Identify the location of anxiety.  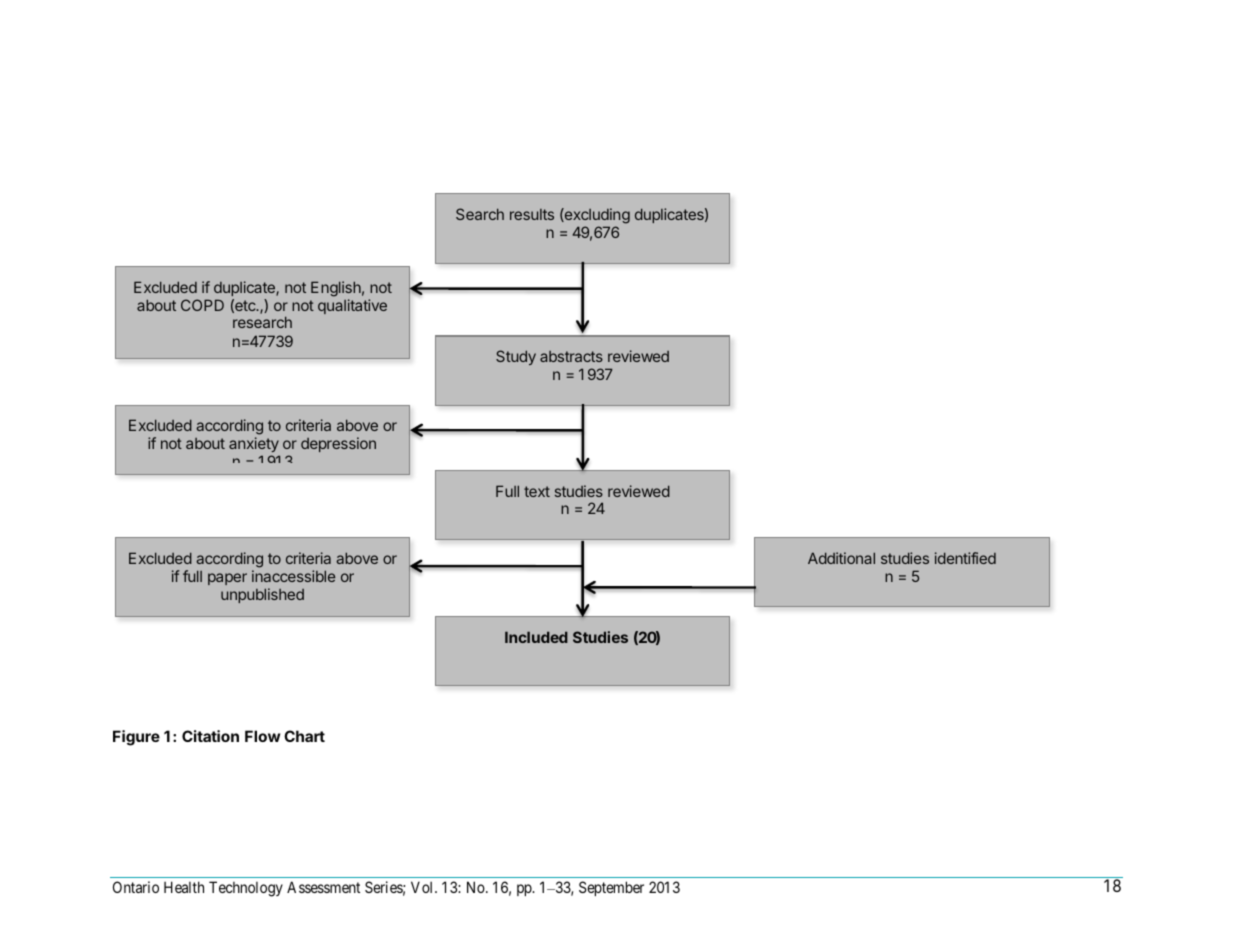
(254, 444).
